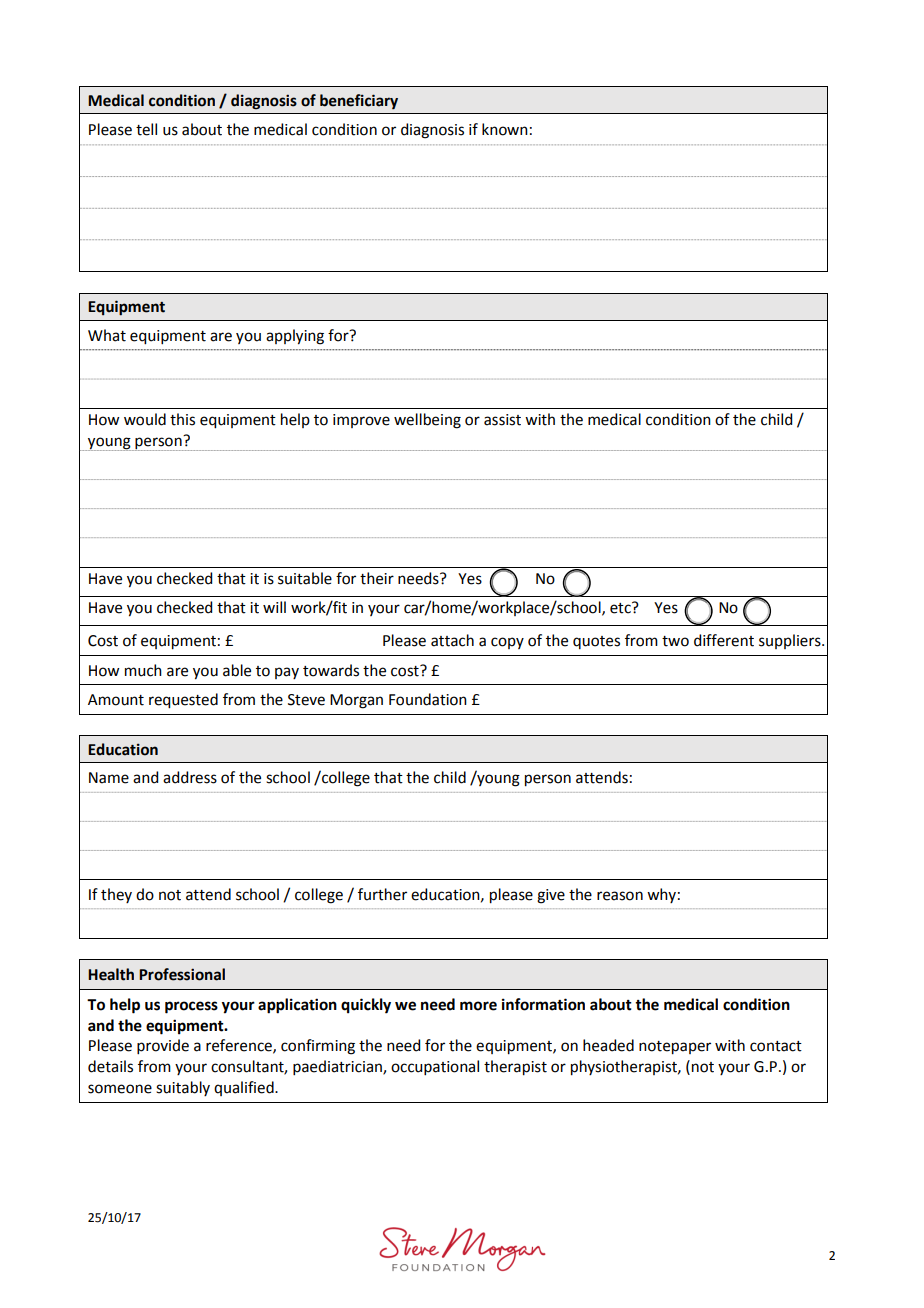 This document has height=1308, width=924. Describe the element at coordinates (163, 1046) in the document. I see `provide` at that location.
